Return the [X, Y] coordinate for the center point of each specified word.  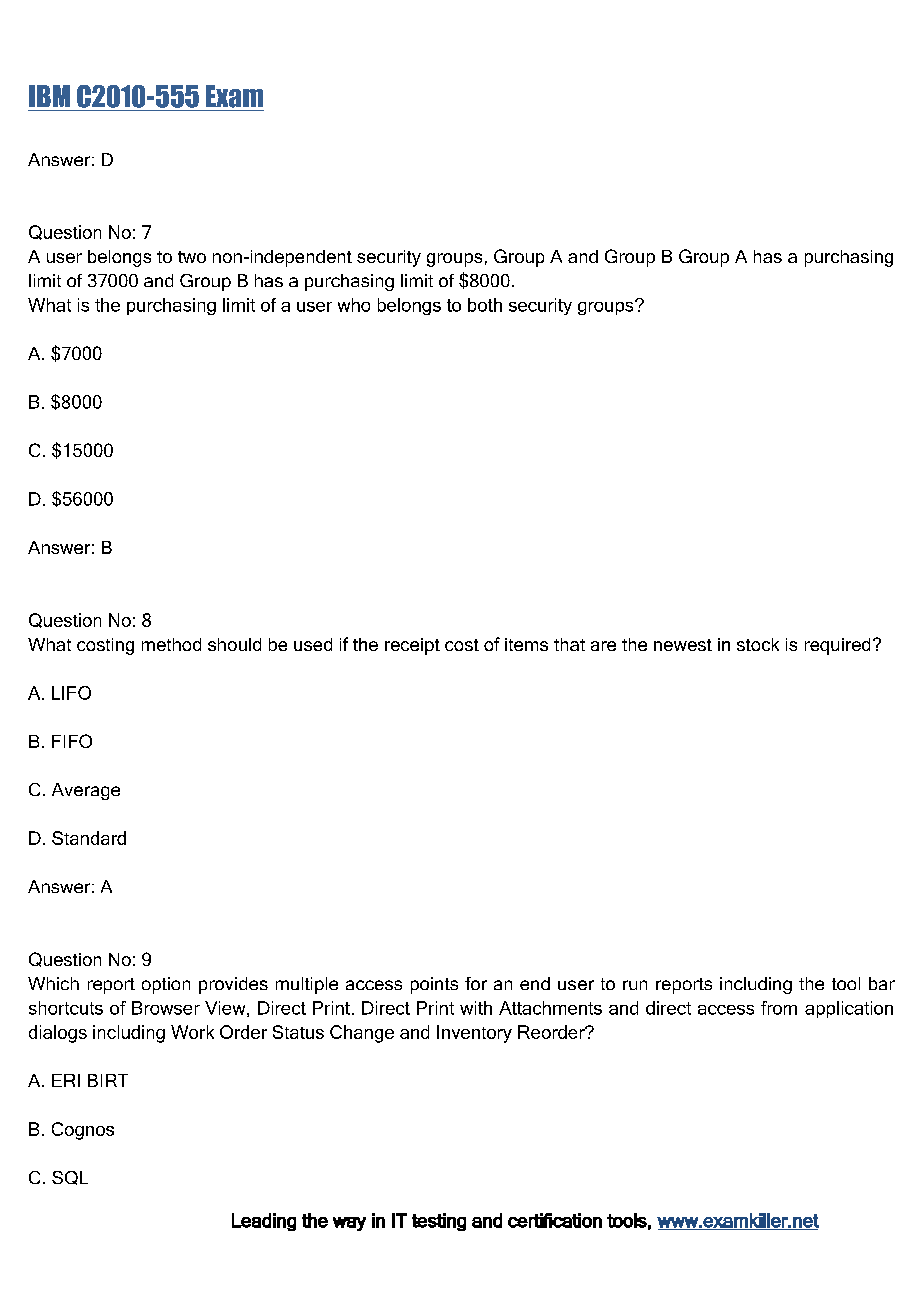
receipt [412, 646]
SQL [70, 1178]
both [485, 305]
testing [439, 1222]
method [171, 644]
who [354, 305]
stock [758, 644]
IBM [49, 96]
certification [555, 1220]
